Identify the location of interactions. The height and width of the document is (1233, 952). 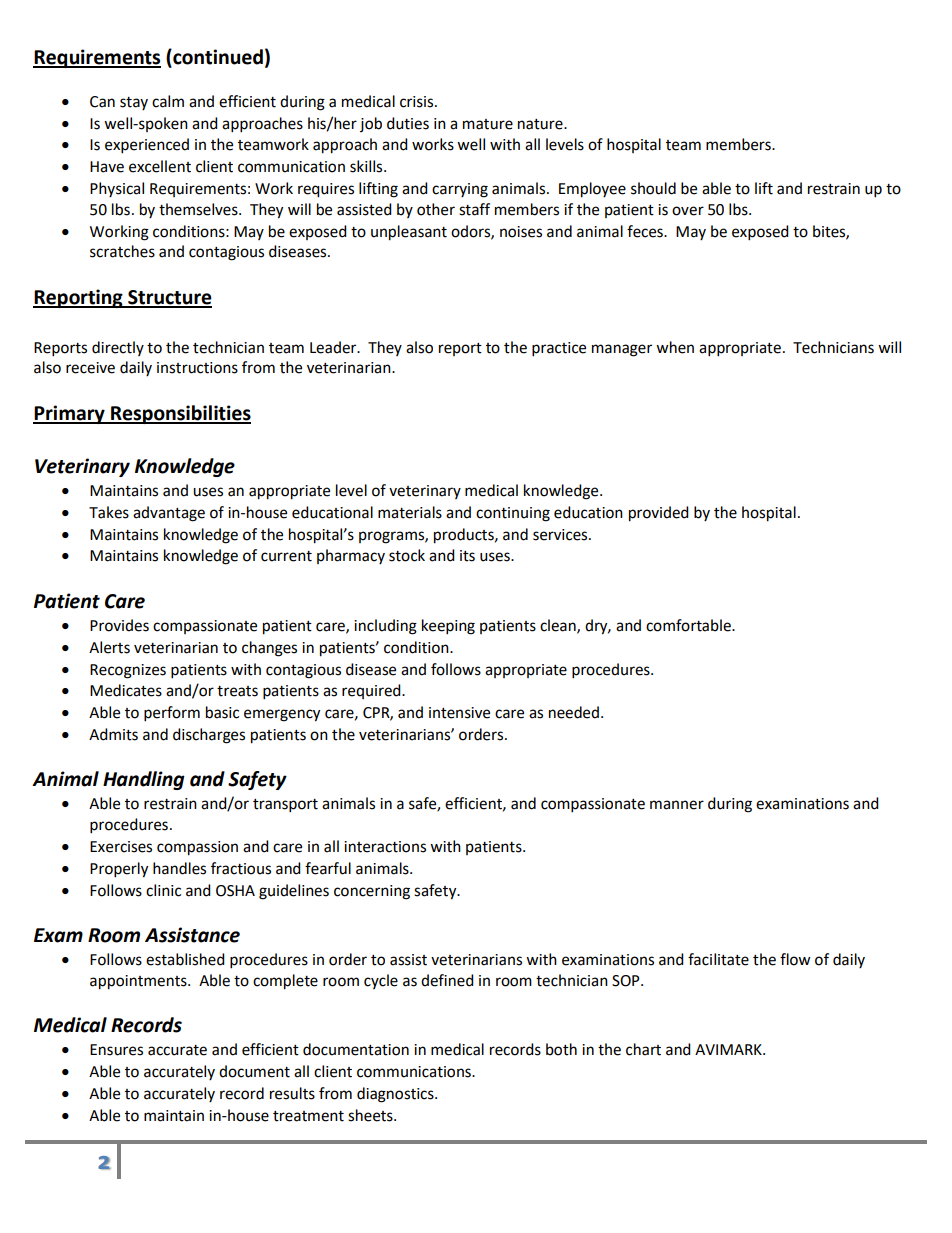
(385, 847).
